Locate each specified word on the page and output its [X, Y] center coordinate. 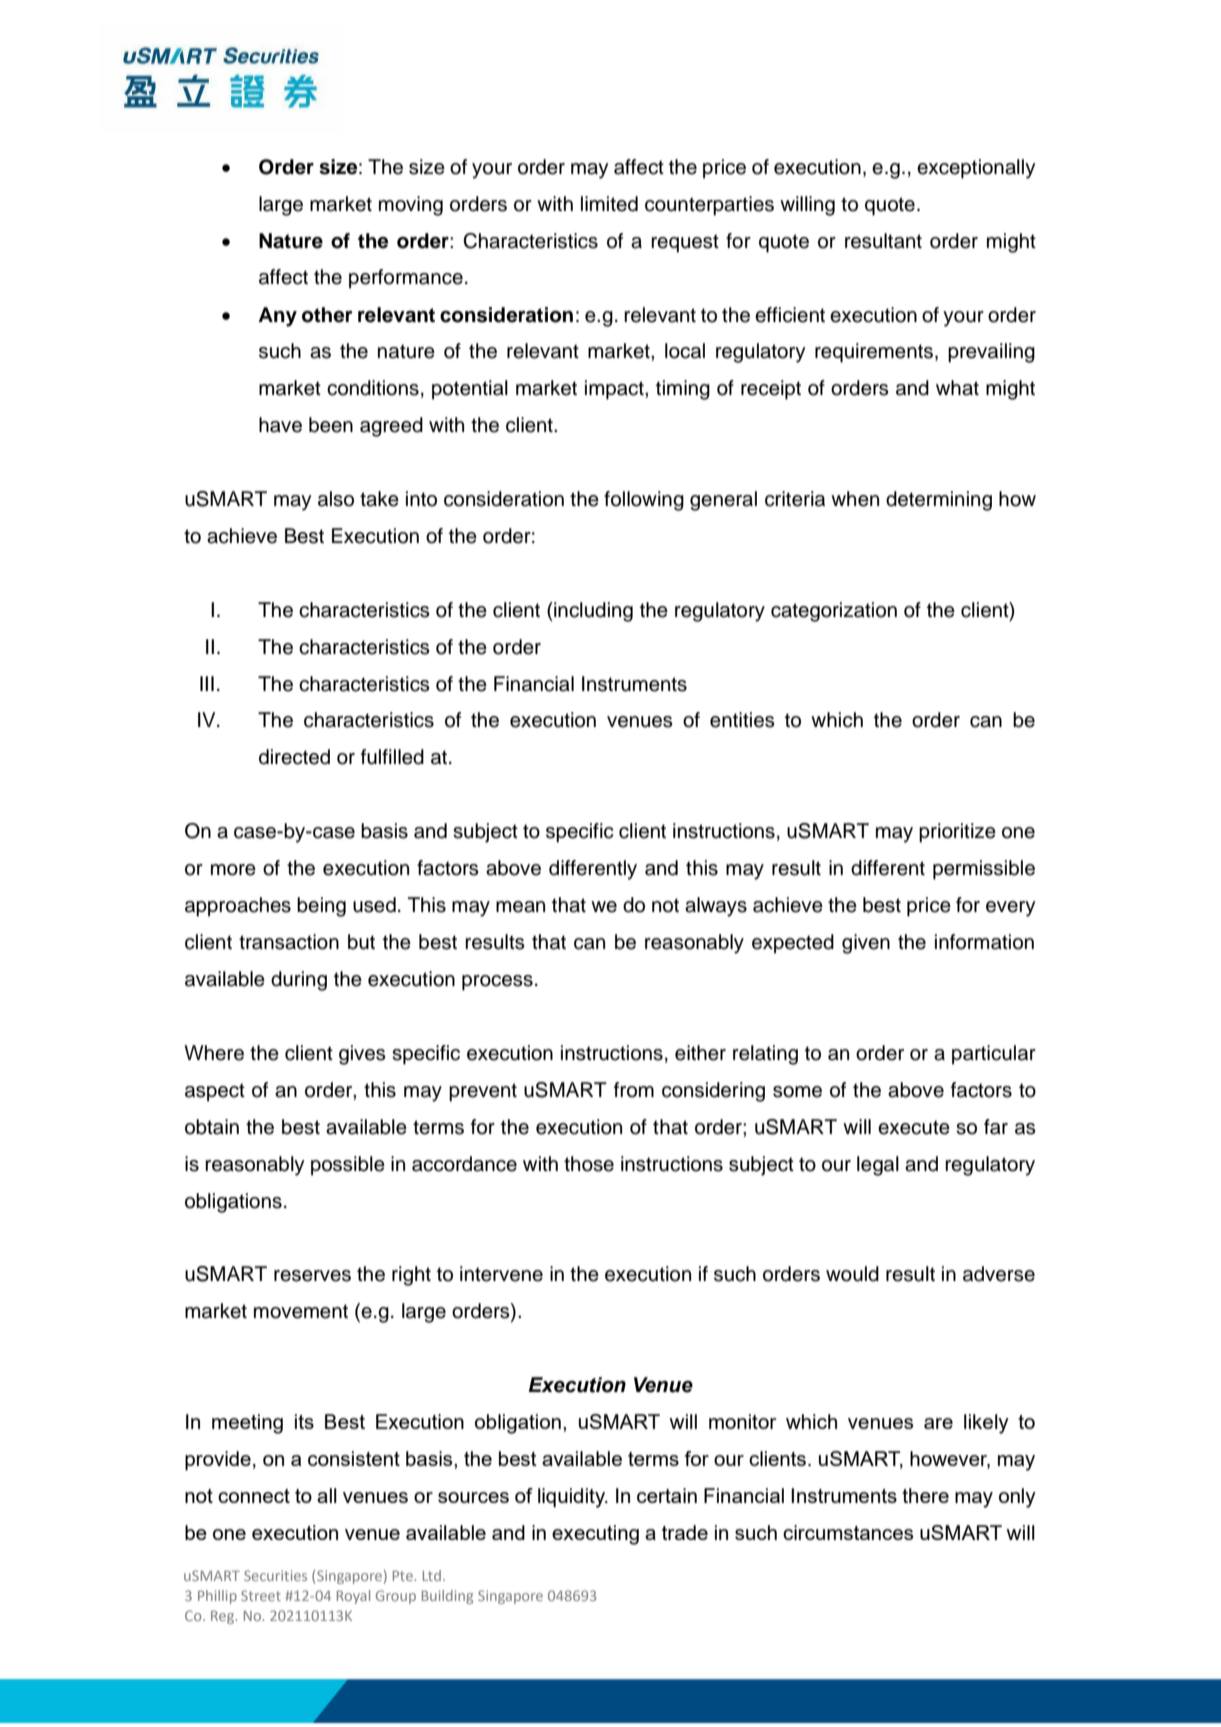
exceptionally [976, 169]
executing [595, 1535]
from [634, 1090]
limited [609, 204]
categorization [834, 612]
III [207, 683]
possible [348, 1166]
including [592, 612]
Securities [275, 1575]
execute [914, 1127]
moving [411, 206]
